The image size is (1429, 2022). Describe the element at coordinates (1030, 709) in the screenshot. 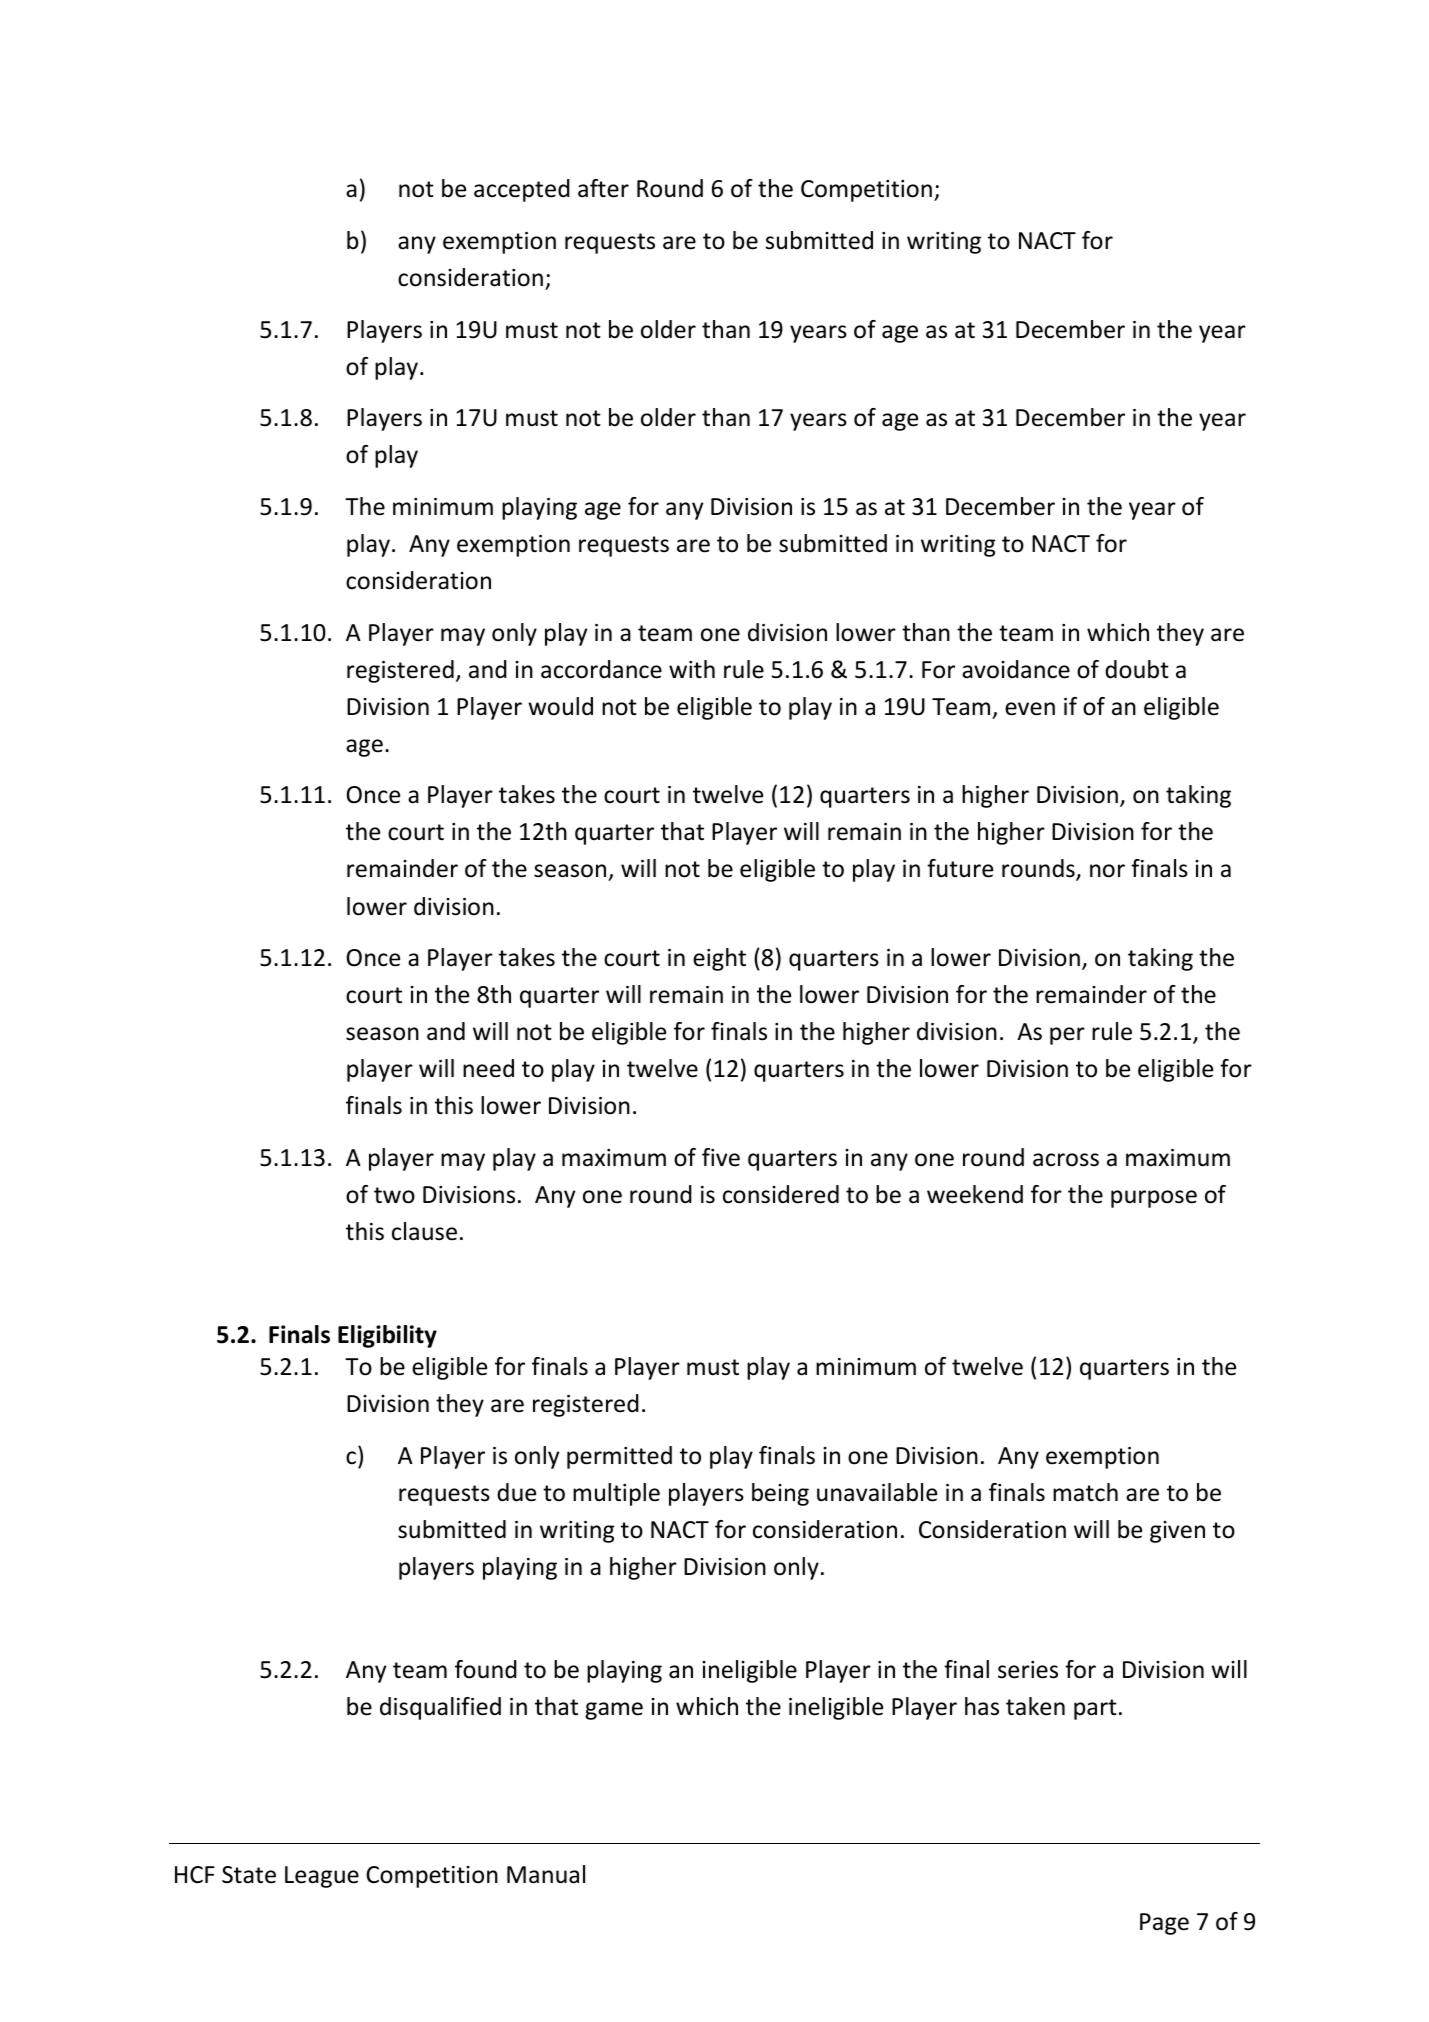

I see `even` at that location.
